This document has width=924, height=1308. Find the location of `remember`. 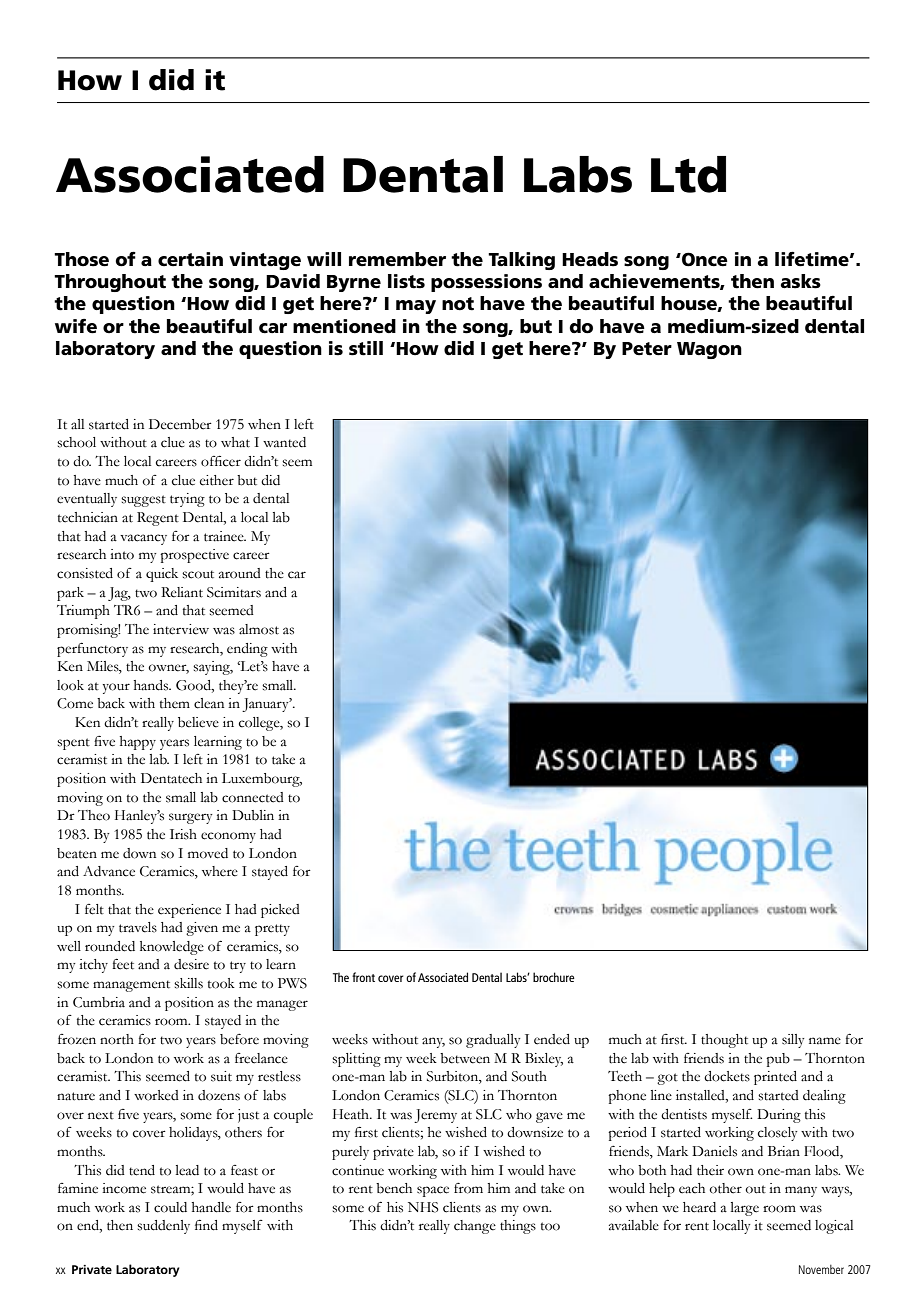

remember is located at coordinates (397, 259).
